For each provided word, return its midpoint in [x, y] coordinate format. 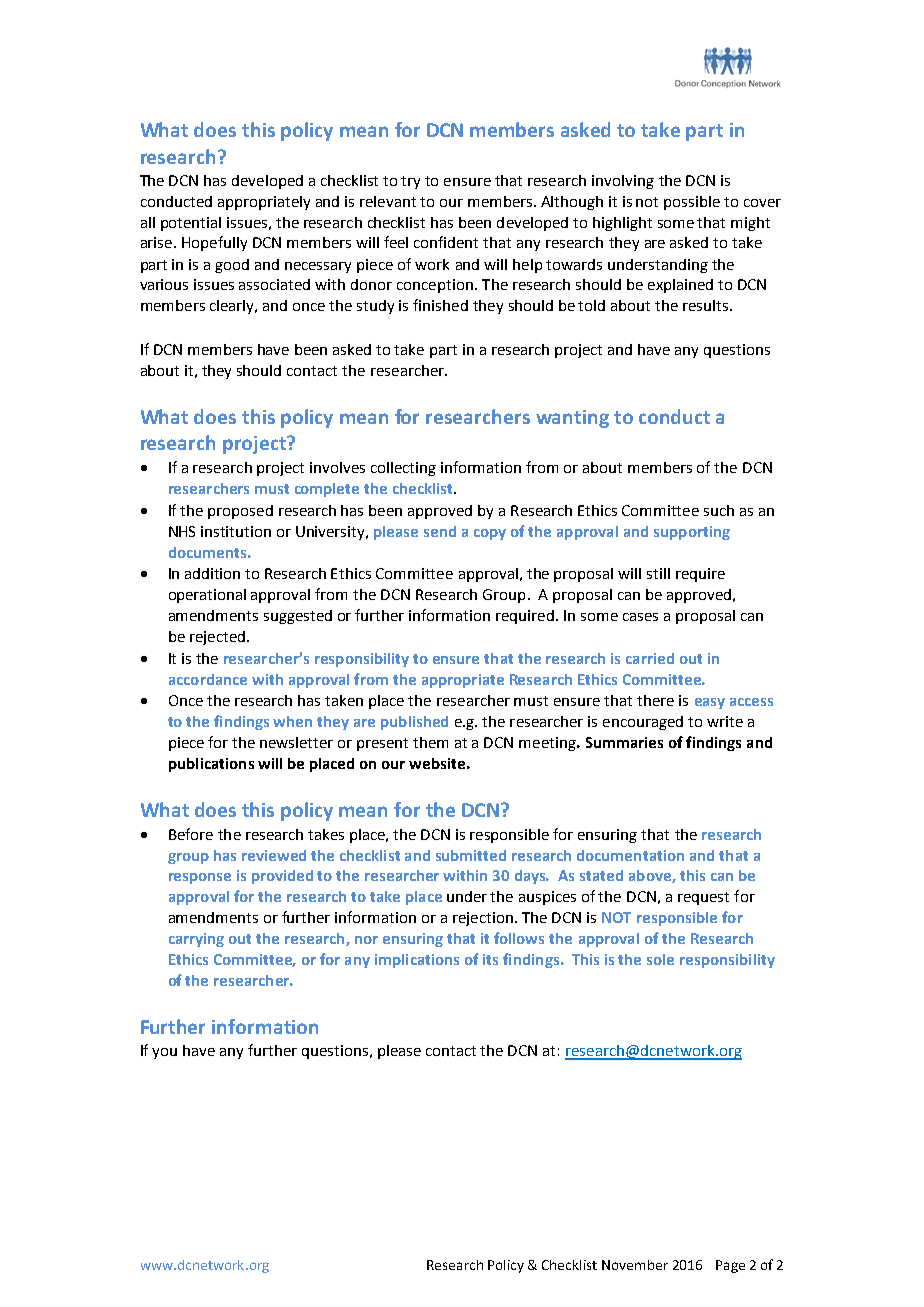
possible [692, 203]
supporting [692, 533]
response [200, 878]
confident [446, 242]
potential [191, 224]
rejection [483, 919]
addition [212, 573]
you [164, 1053]
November [635, 1265]
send [440, 531]
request [703, 898]
